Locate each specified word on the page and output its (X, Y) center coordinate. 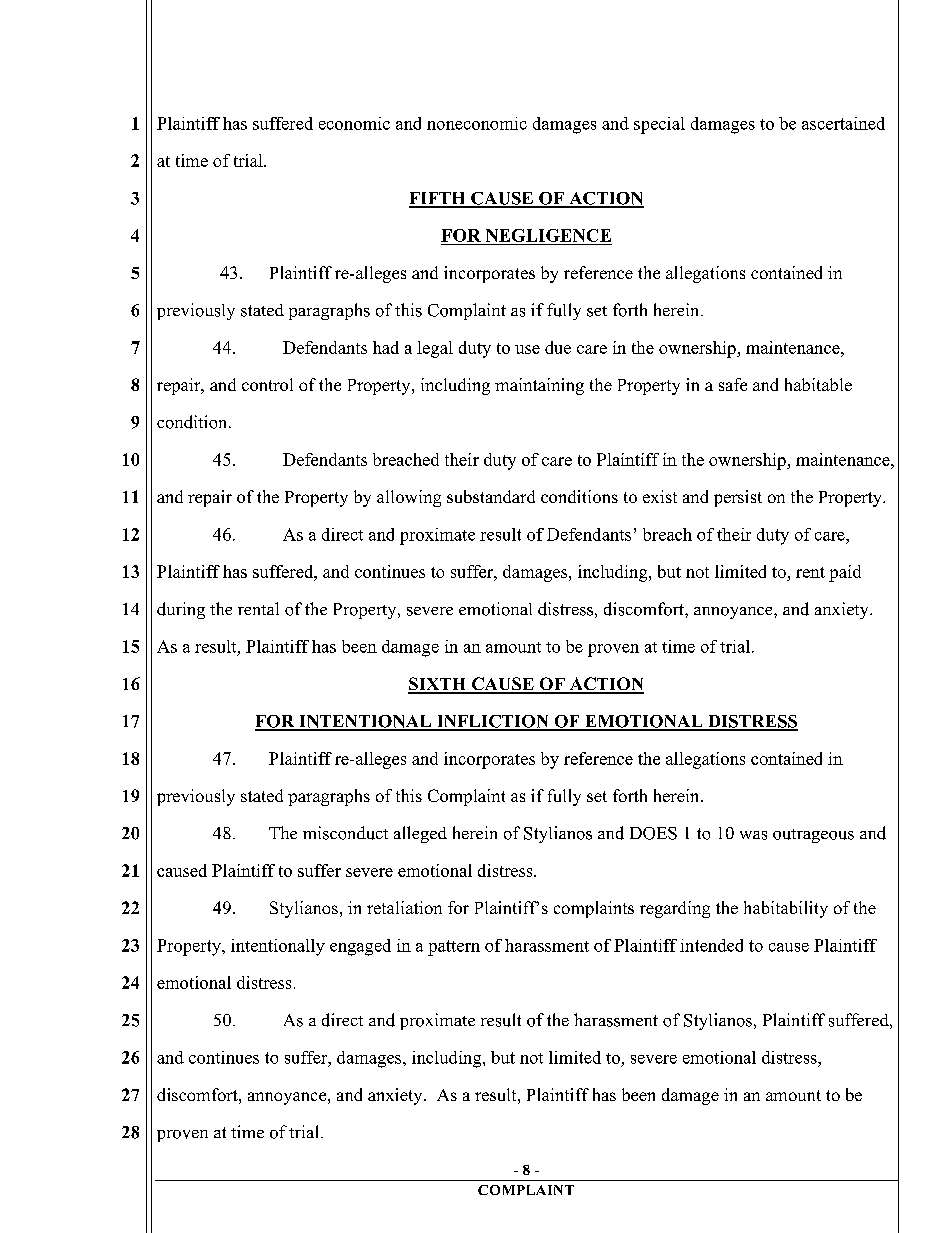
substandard (491, 496)
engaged (360, 947)
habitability (786, 909)
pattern (454, 948)
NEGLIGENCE (548, 235)
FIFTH (438, 199)
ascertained (843, 123)
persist (738, 498)
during (181, 610)
